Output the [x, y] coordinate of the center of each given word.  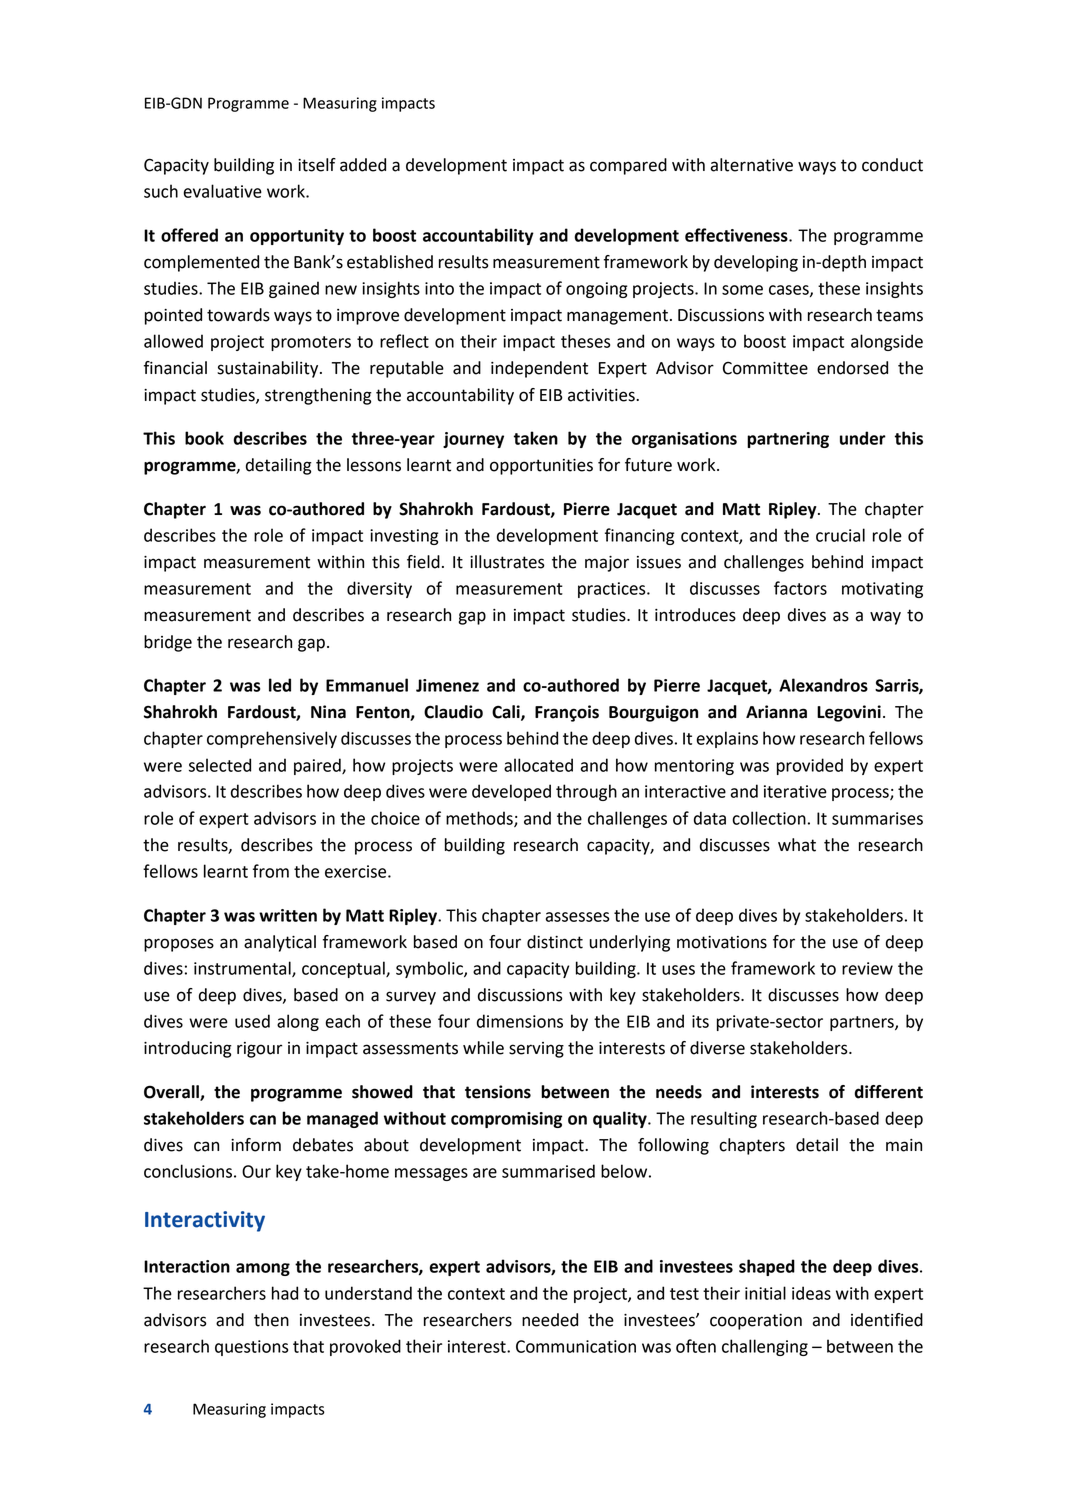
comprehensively [272, 739]
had [285, 1293]
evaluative [223, 191]
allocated [538, 765]
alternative [751, 165]
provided [810, 766]
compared [628, 166]
